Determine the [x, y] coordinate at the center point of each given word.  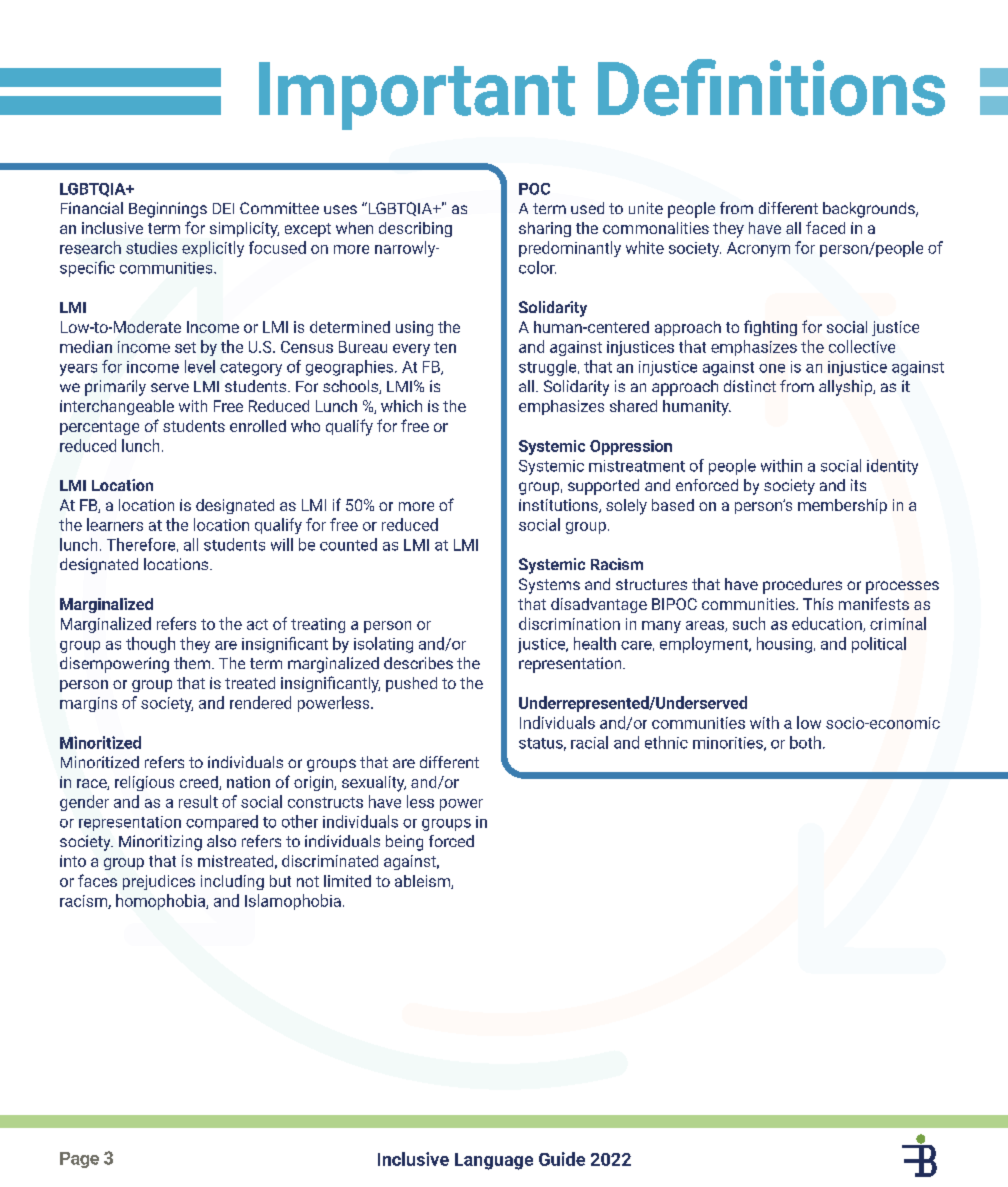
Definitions [771, 87]
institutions [559, 506]
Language [494, 1161]
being [404, 843]
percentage [99, 428]
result [198, 801]
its [858, 485]
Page [79, 1160]
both [805, 742]
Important [417, 96]
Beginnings [168, 210]
